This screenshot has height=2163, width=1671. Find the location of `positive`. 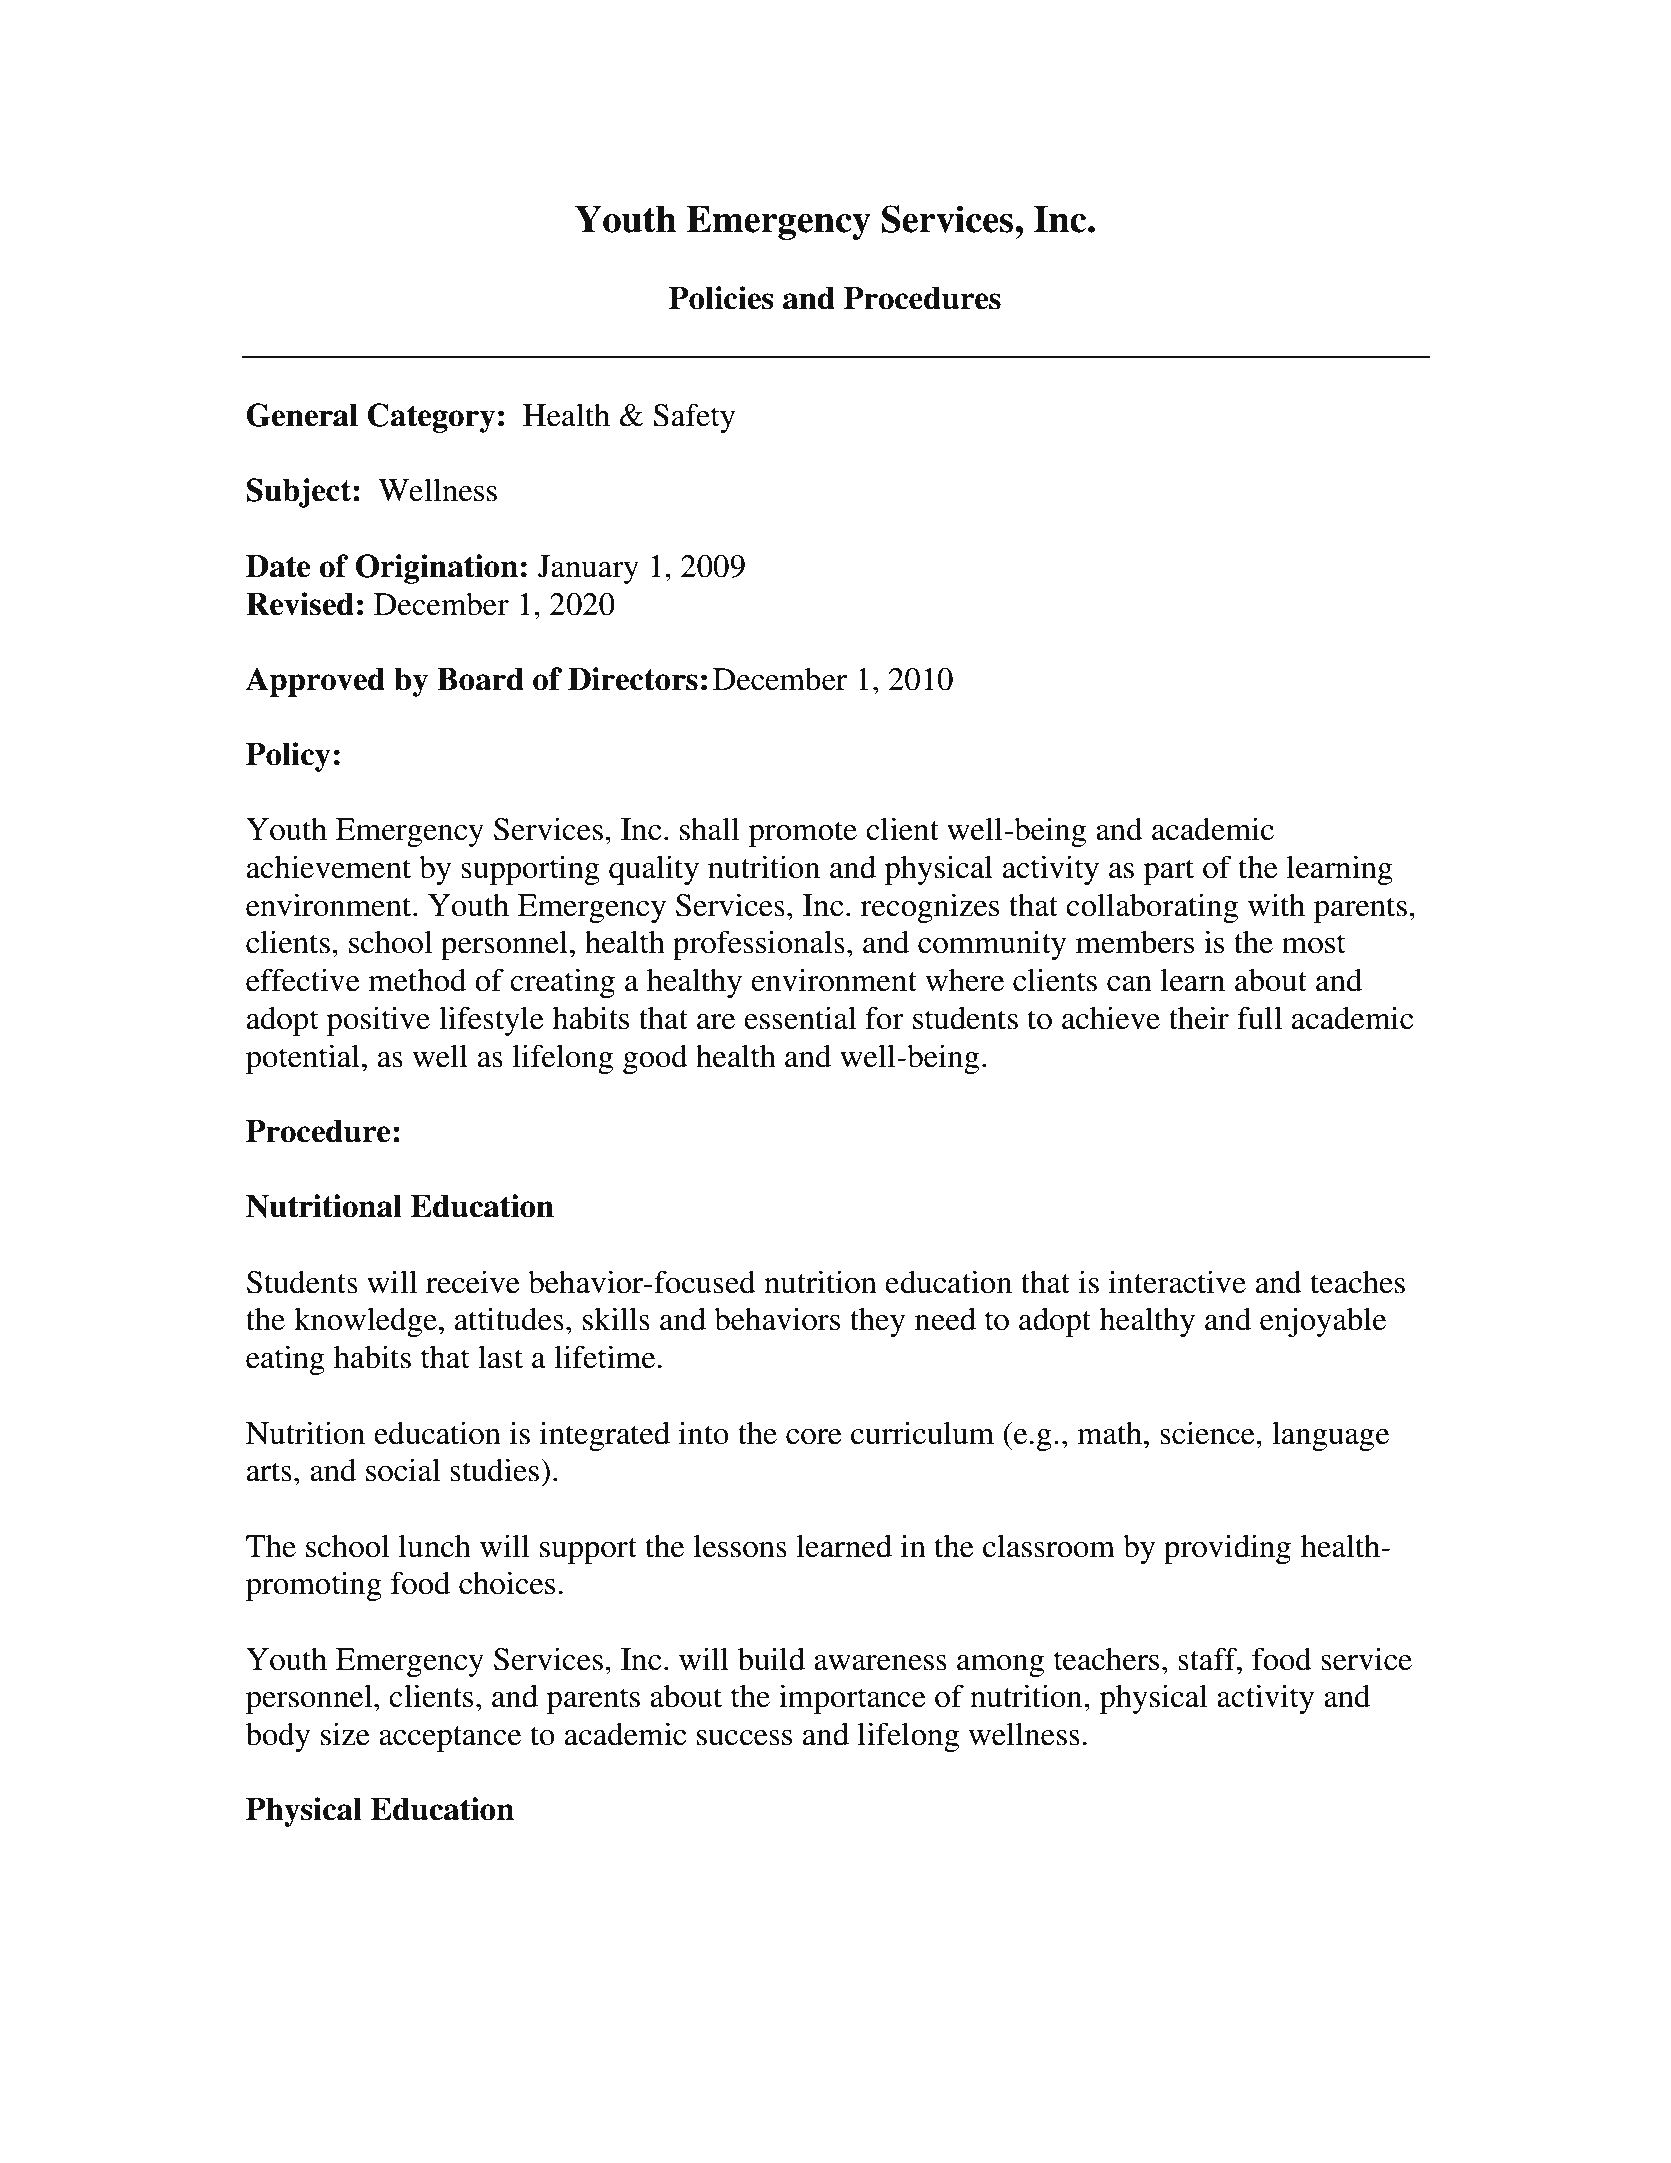

positive is located at coordinates (378, 1021).
